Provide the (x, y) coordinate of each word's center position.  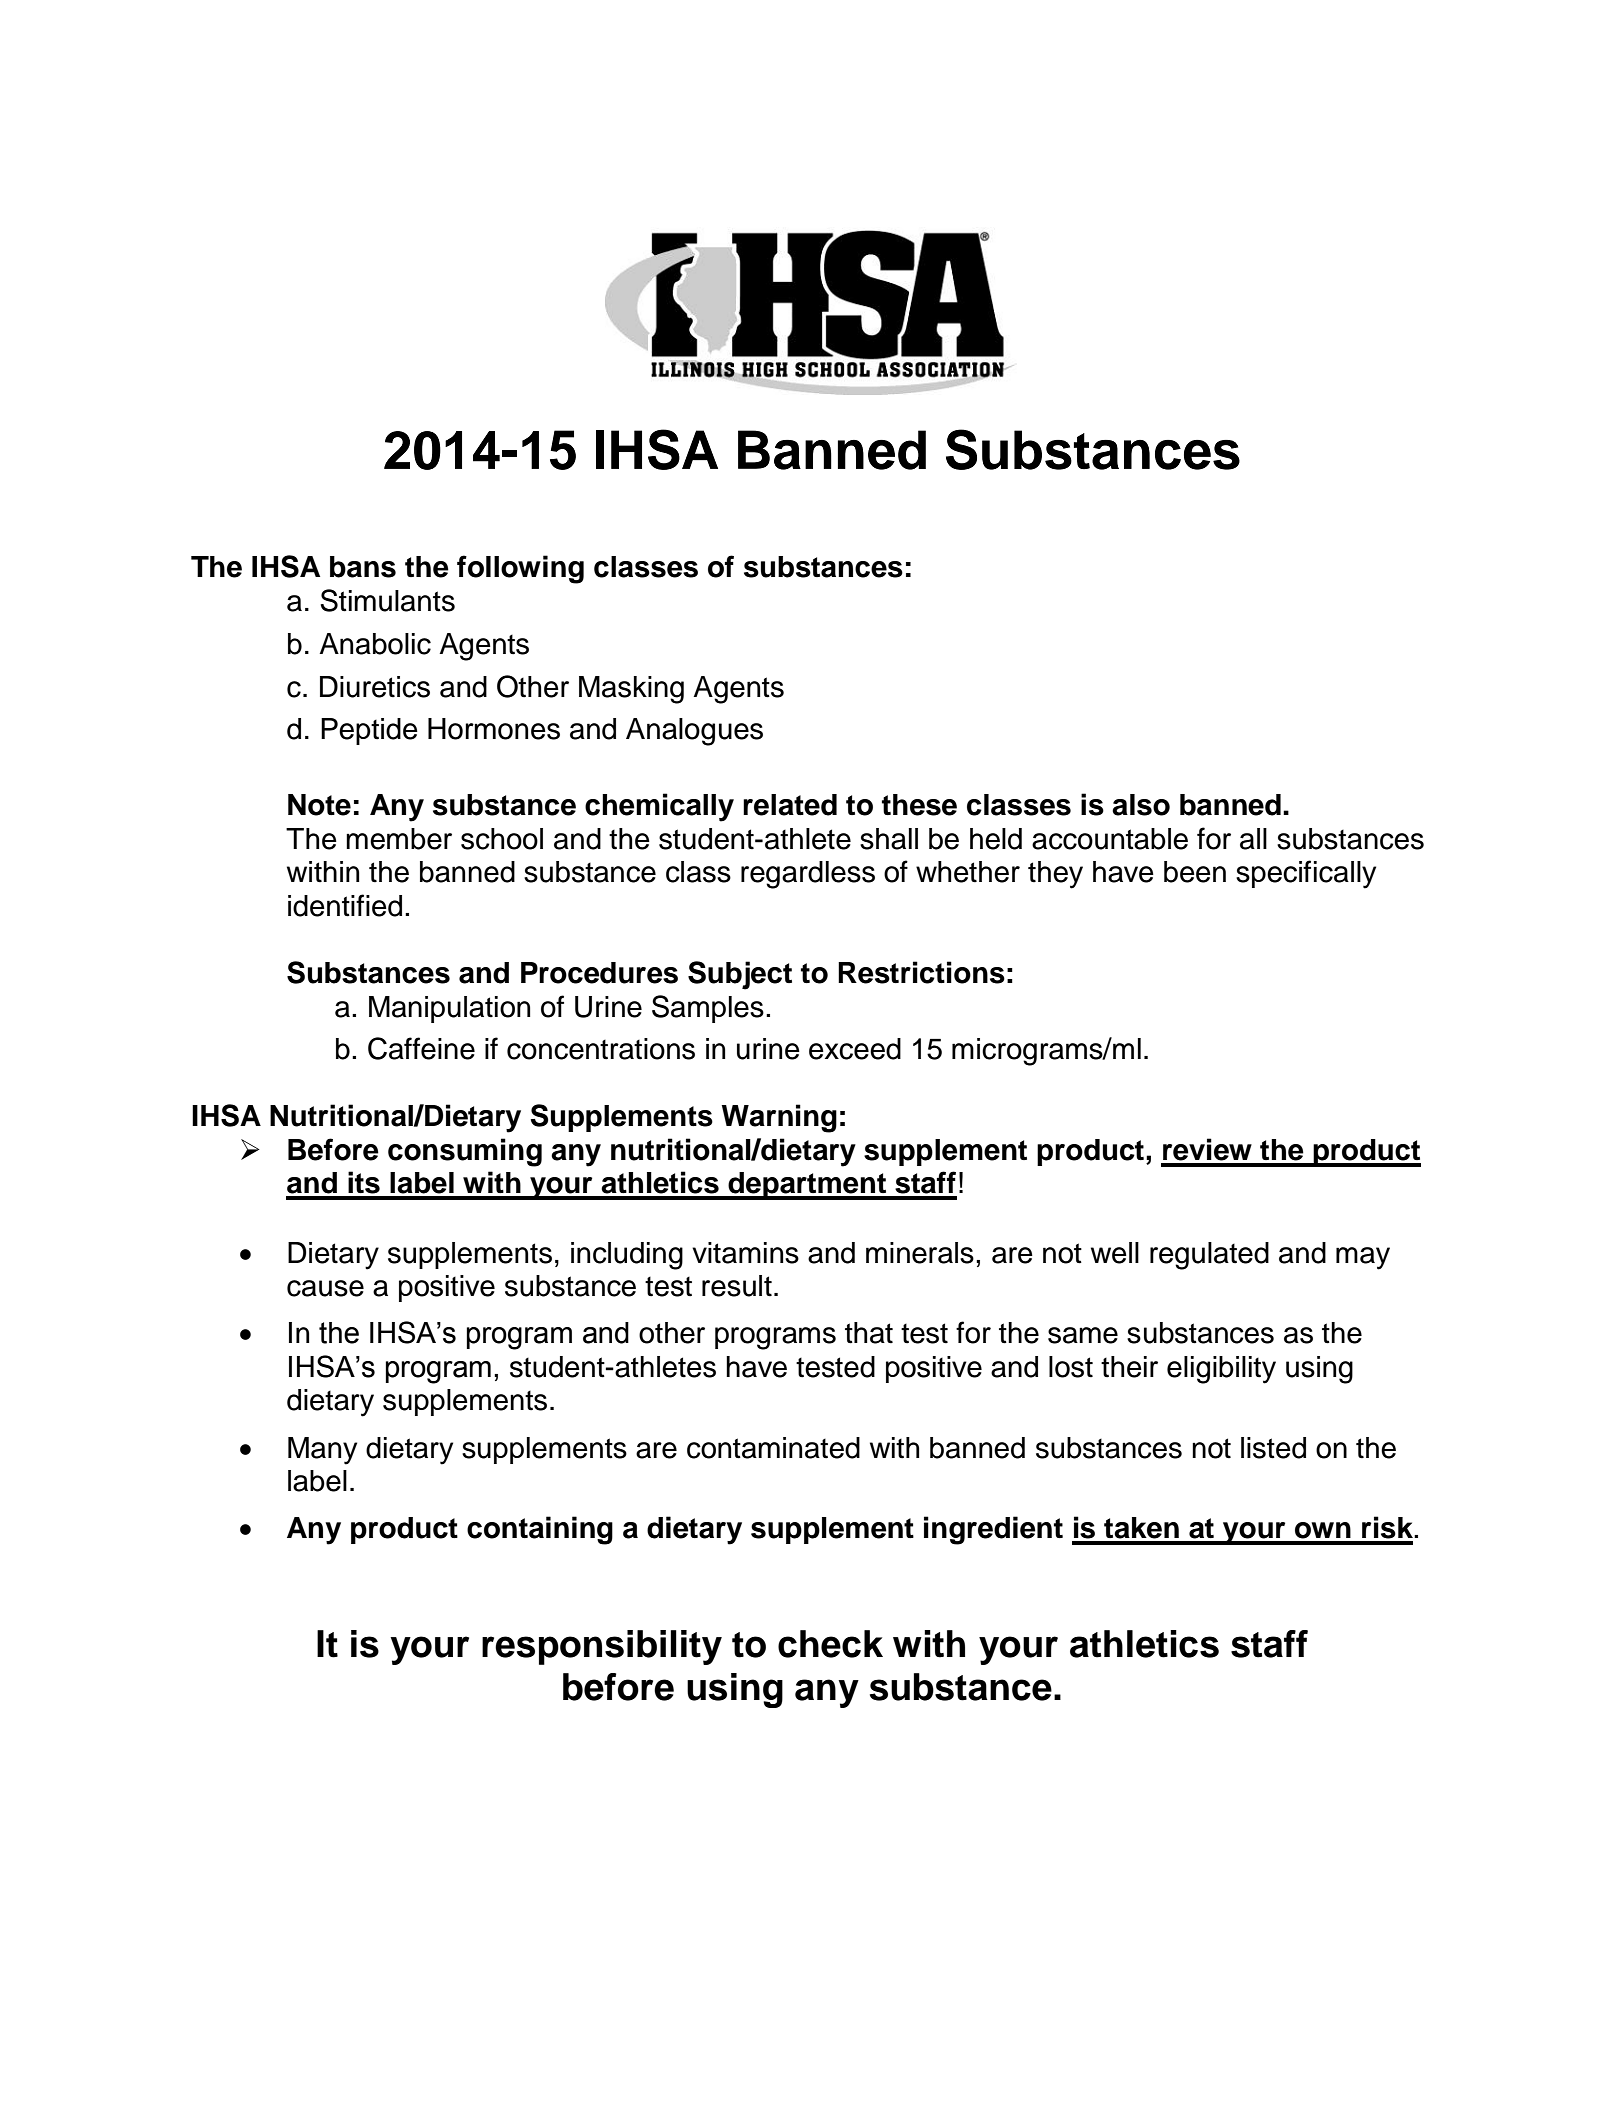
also (1141, 805)
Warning (779, 1118)
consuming (465, 1152)
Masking (631, 690)
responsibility (602, 1647)
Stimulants (387, 600)
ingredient (993, 1530)
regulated (1209, 1256)
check (830, 1644)
